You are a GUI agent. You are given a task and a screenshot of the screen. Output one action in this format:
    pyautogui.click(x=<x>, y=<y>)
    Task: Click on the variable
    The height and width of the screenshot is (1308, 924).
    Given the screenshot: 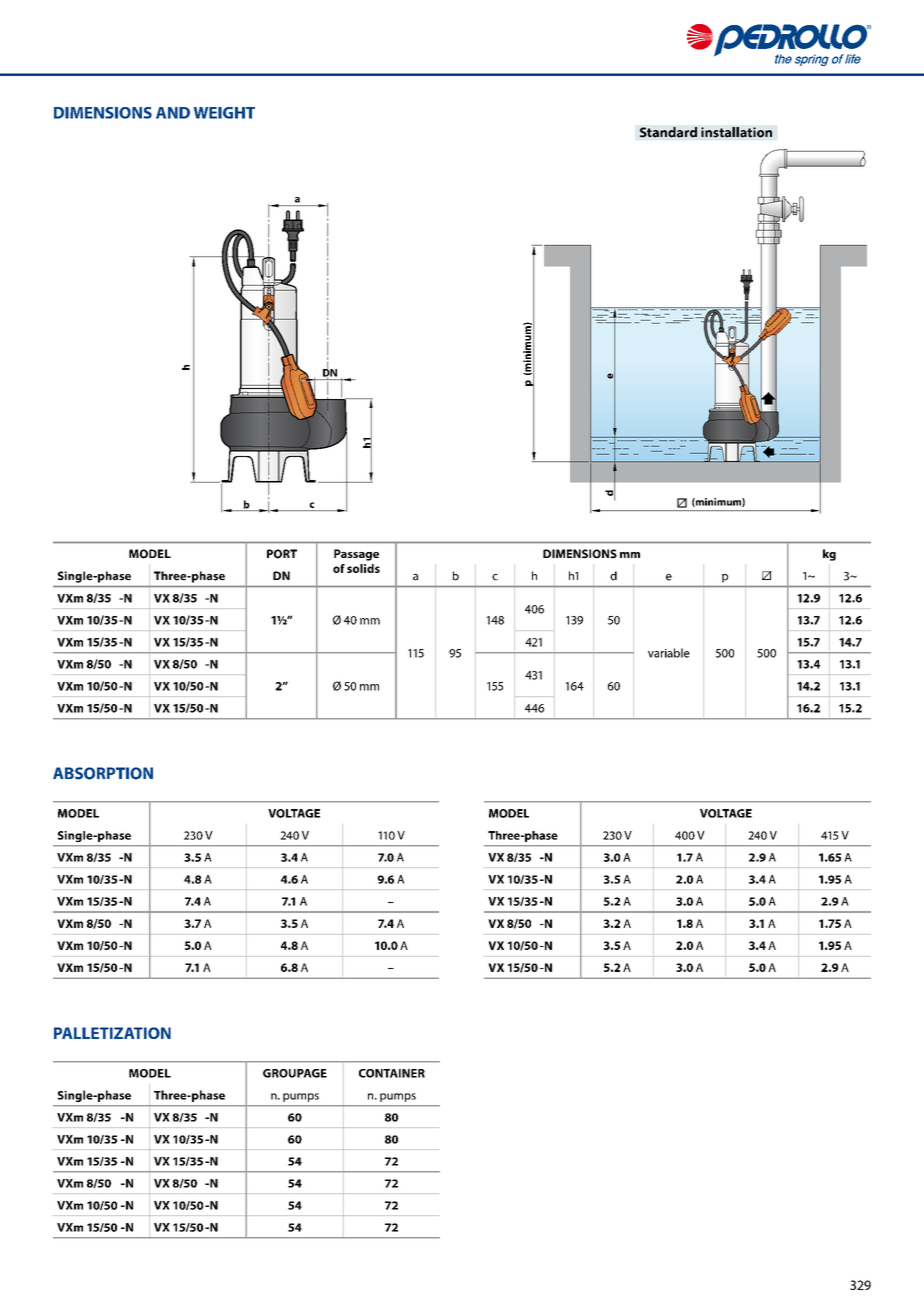 What is the action you would take?
    pyautogui.click(x=669, y=653)
